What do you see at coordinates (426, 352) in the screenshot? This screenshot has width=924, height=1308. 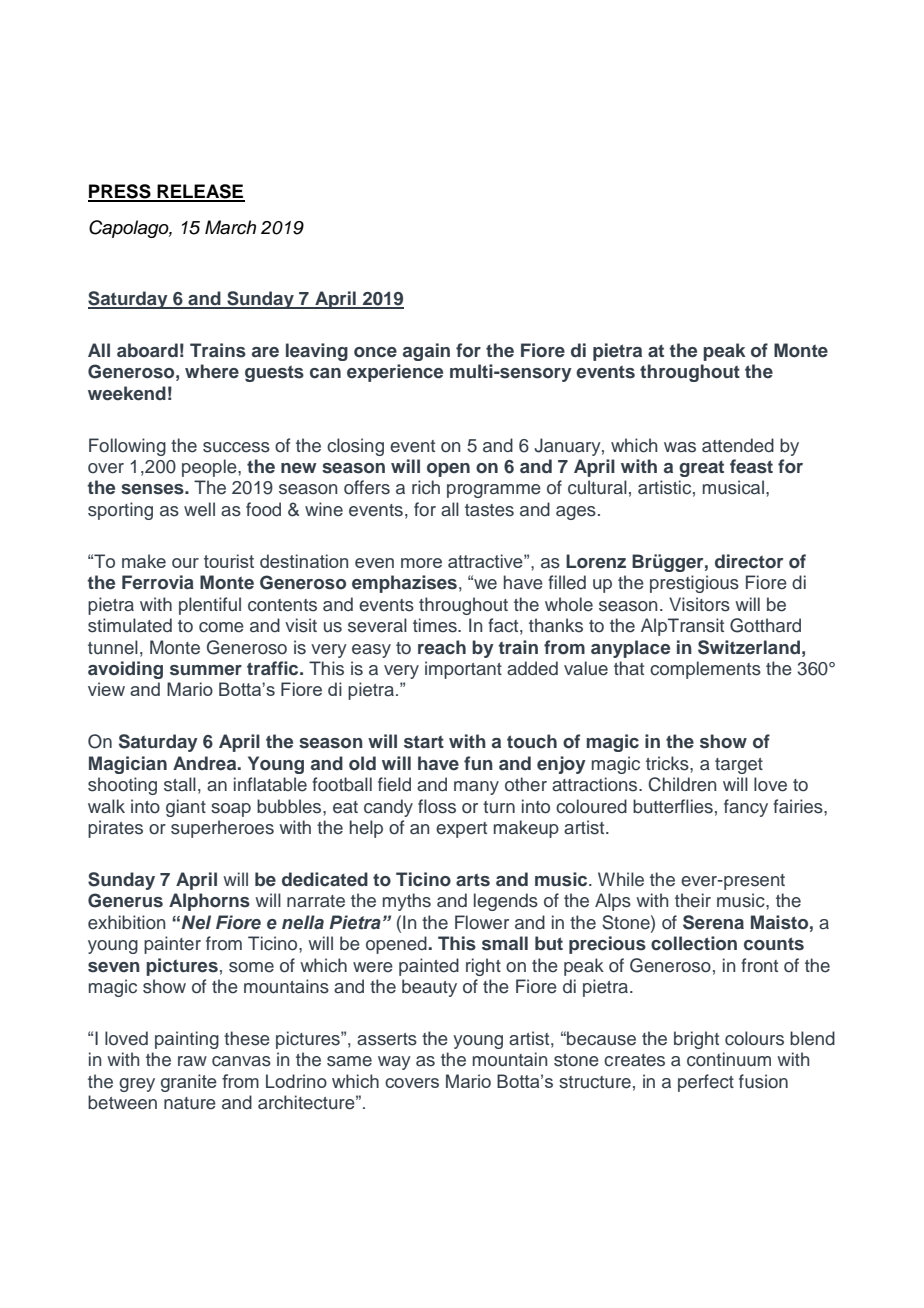 I see `again` at bounding box center [426, 352].
